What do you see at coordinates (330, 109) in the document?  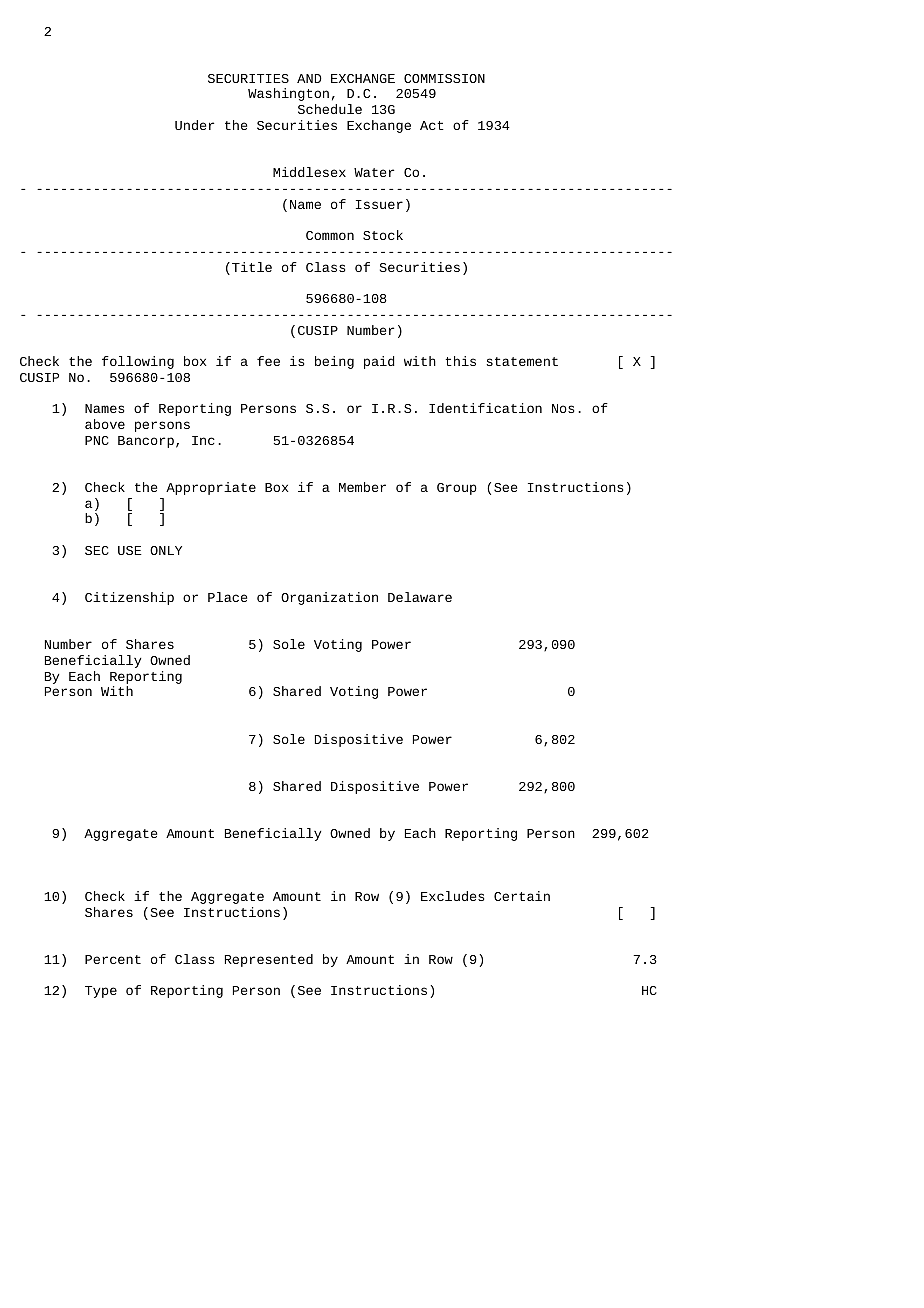 I see `Schedule` at bounding box center [330, 109].
